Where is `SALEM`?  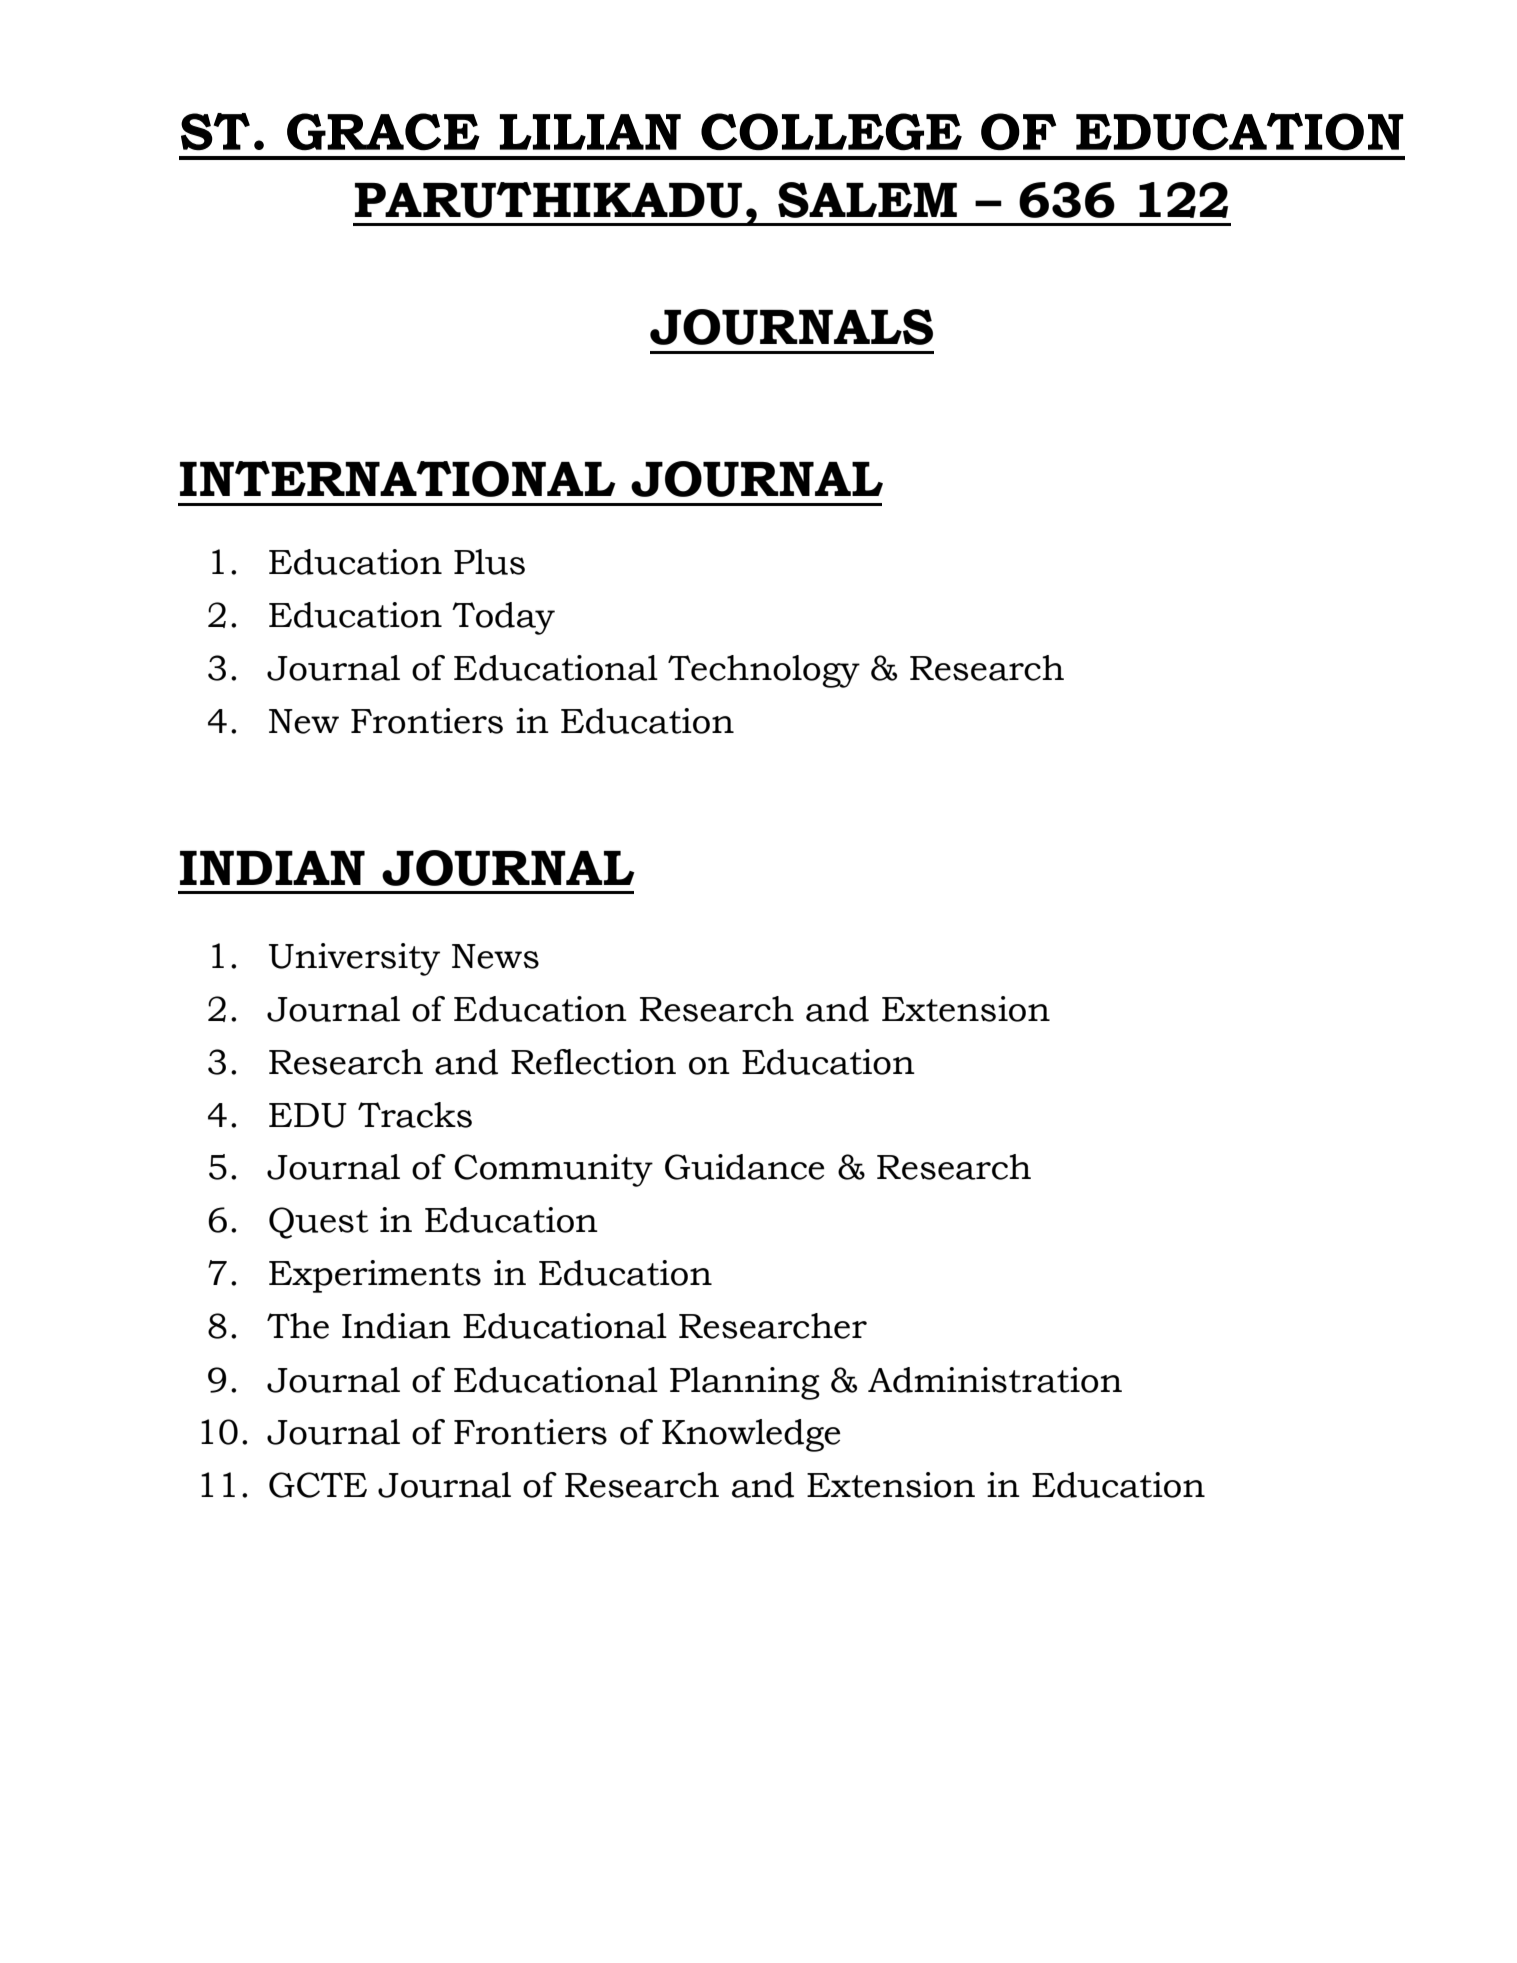
SALEM is located at coordinates (867, 200).
